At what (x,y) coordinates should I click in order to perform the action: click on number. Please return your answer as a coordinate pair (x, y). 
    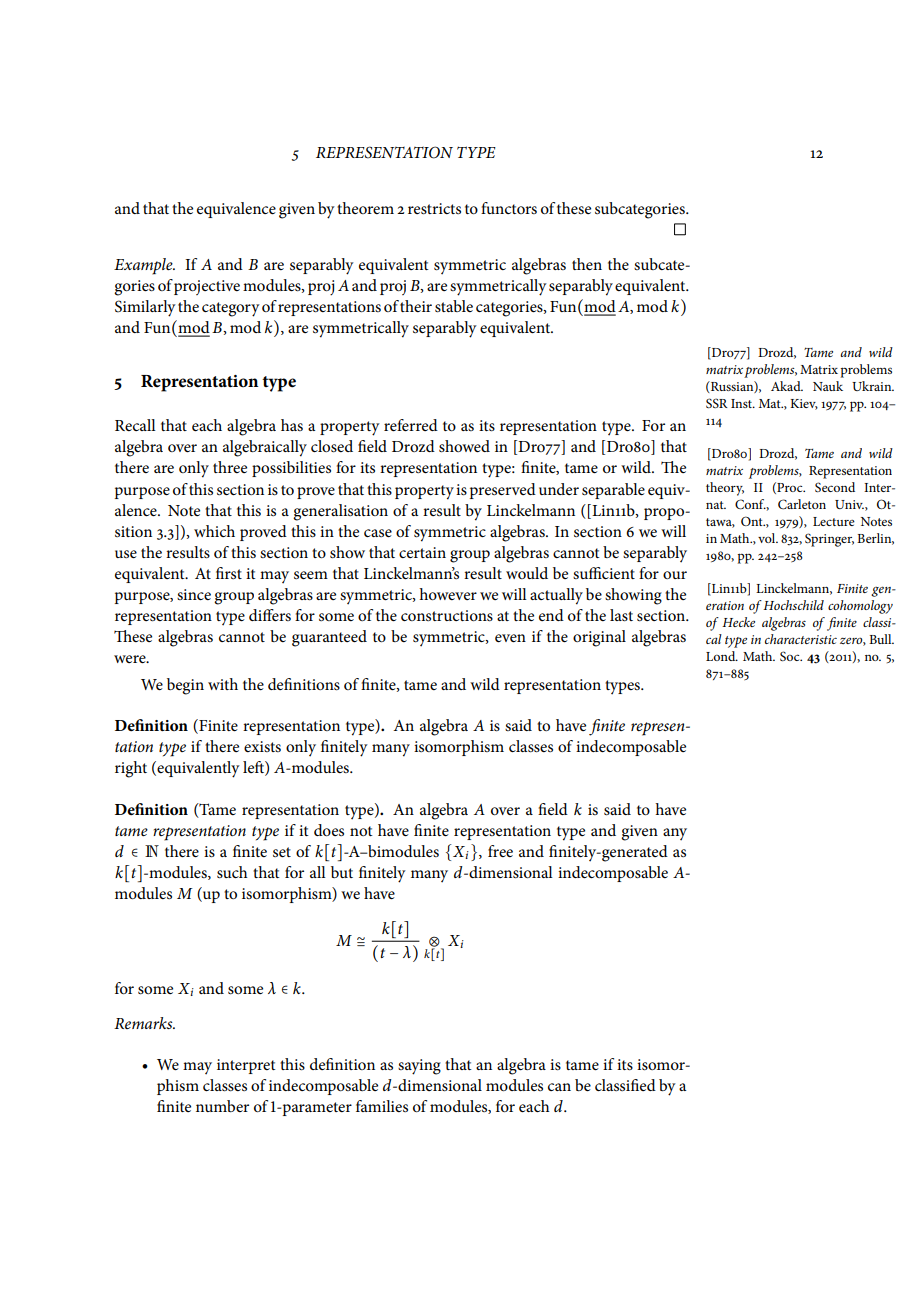
    Looking at the image, I should click on (222, 1106).
